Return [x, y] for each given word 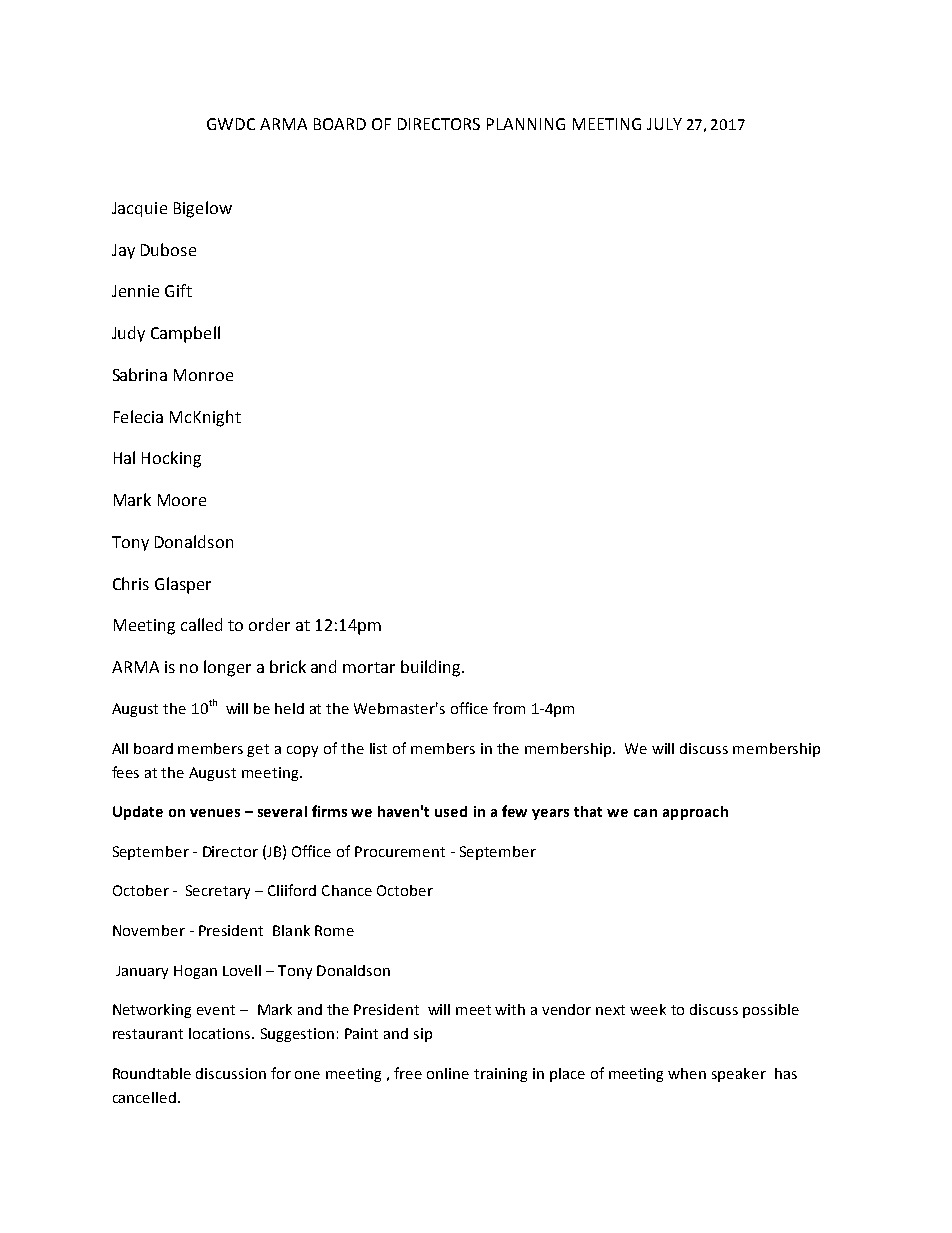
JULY [664, 124]
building [432, 668]
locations [221, 1033]
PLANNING [526, 124]
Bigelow [203, 209]
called [201, 624]
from [509, 708]
